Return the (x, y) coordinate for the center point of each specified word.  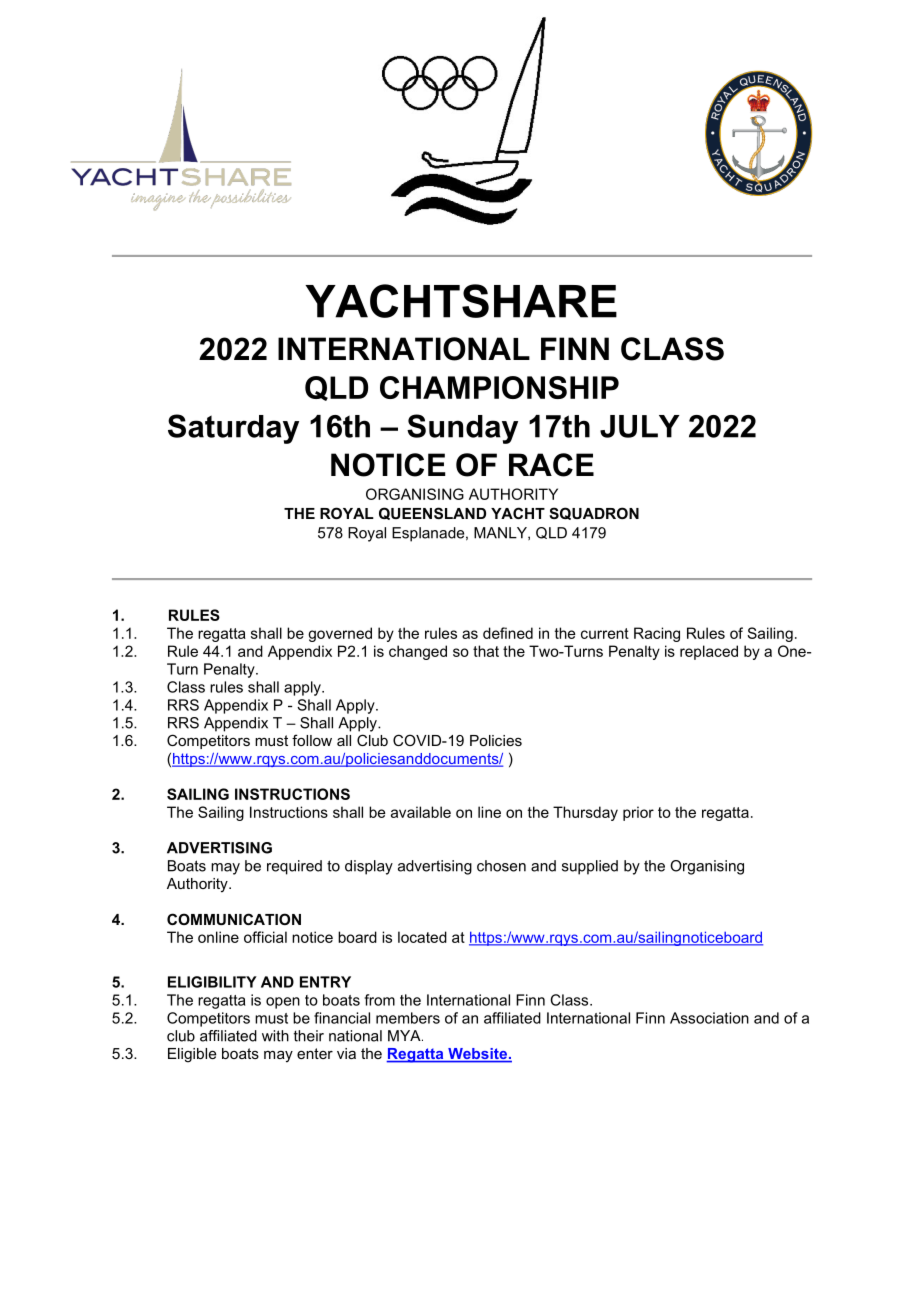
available (421, 812)
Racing (657, 634)
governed (340, 634)
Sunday (462, 429)
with (275, 1036)
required (294, 867)
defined (508, 633)
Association (709, 1018)
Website (477, 1055)
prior (638, 813)
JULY (640, 426)
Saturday (233, 429)
